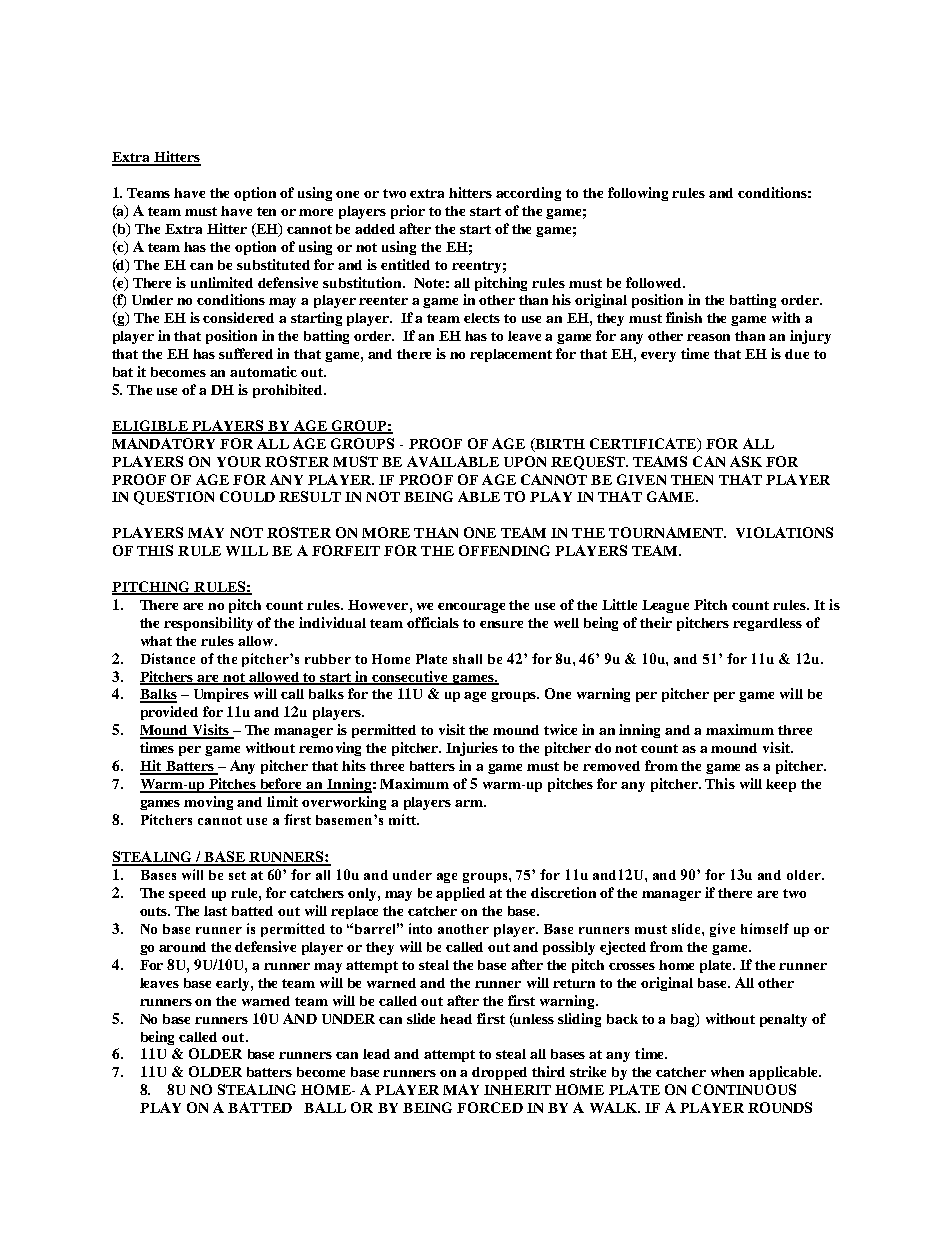  Describe the element at coordinates (467, 659) in the page. I see `shall` at that location.
